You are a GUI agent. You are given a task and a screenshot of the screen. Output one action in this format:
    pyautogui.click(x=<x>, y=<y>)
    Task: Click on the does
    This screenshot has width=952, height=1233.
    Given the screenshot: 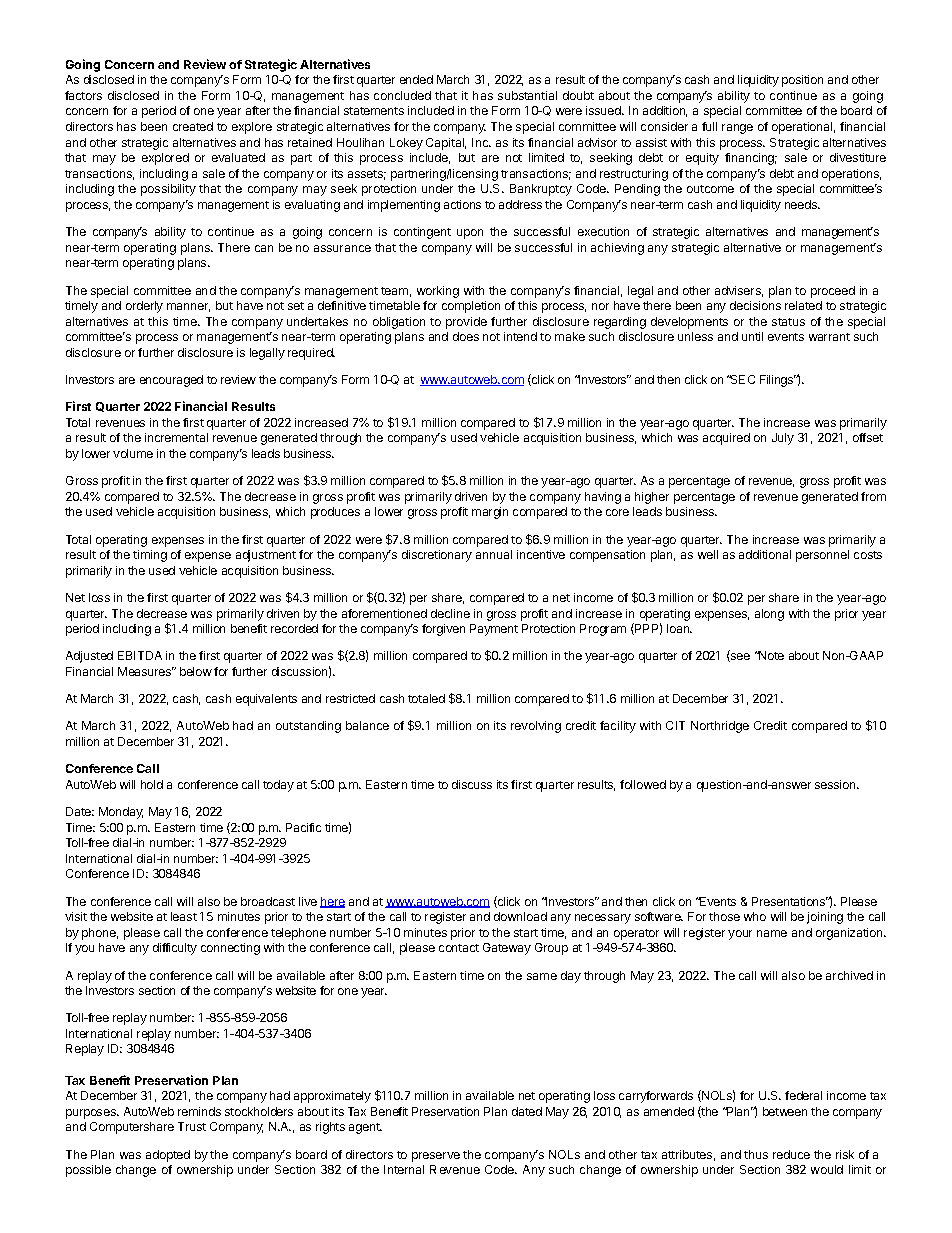 What is the action you would take?
    pyautogui.click(x=466, y=336)
